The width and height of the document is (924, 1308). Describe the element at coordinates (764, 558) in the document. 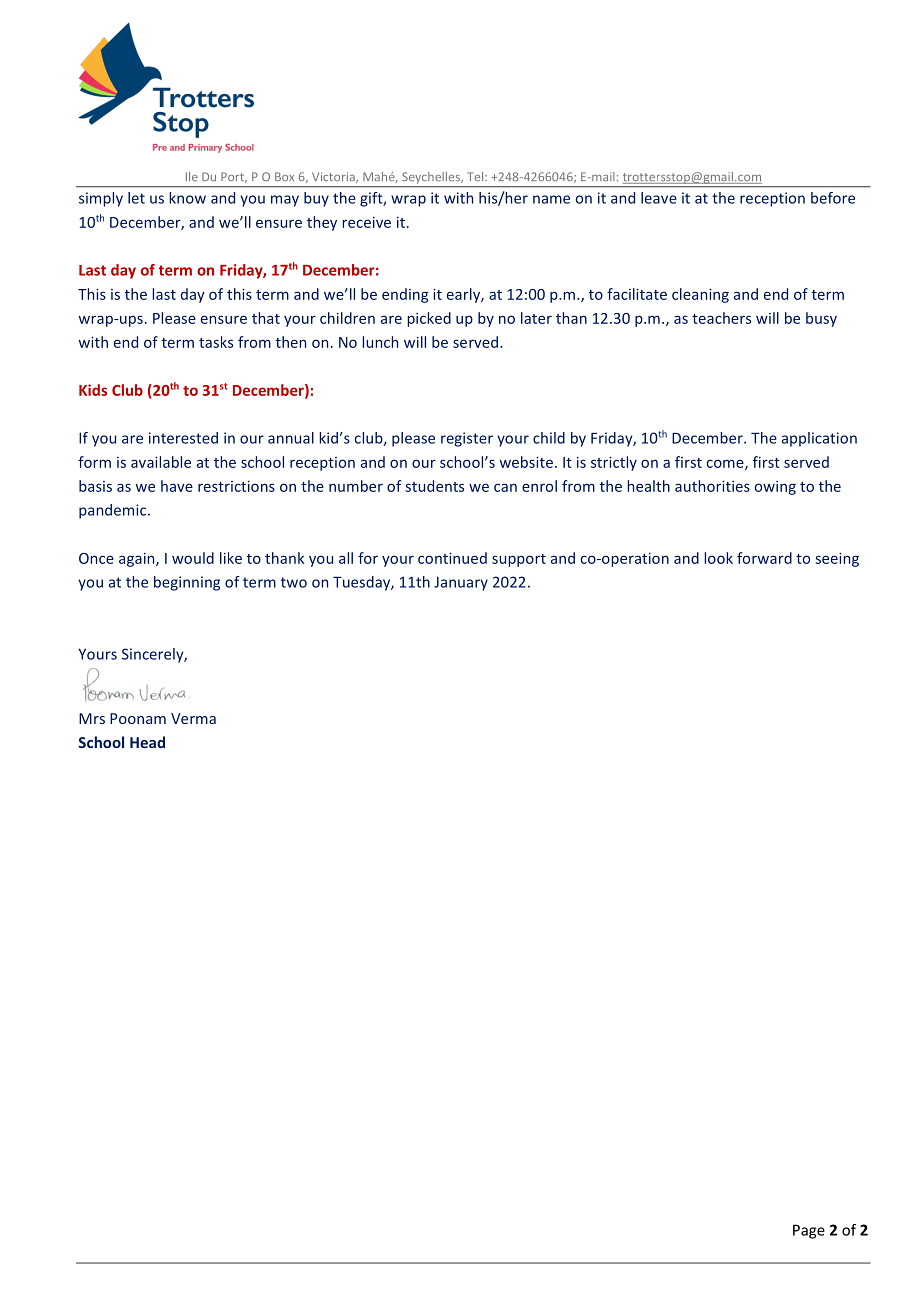

I see `forward` at that location.
